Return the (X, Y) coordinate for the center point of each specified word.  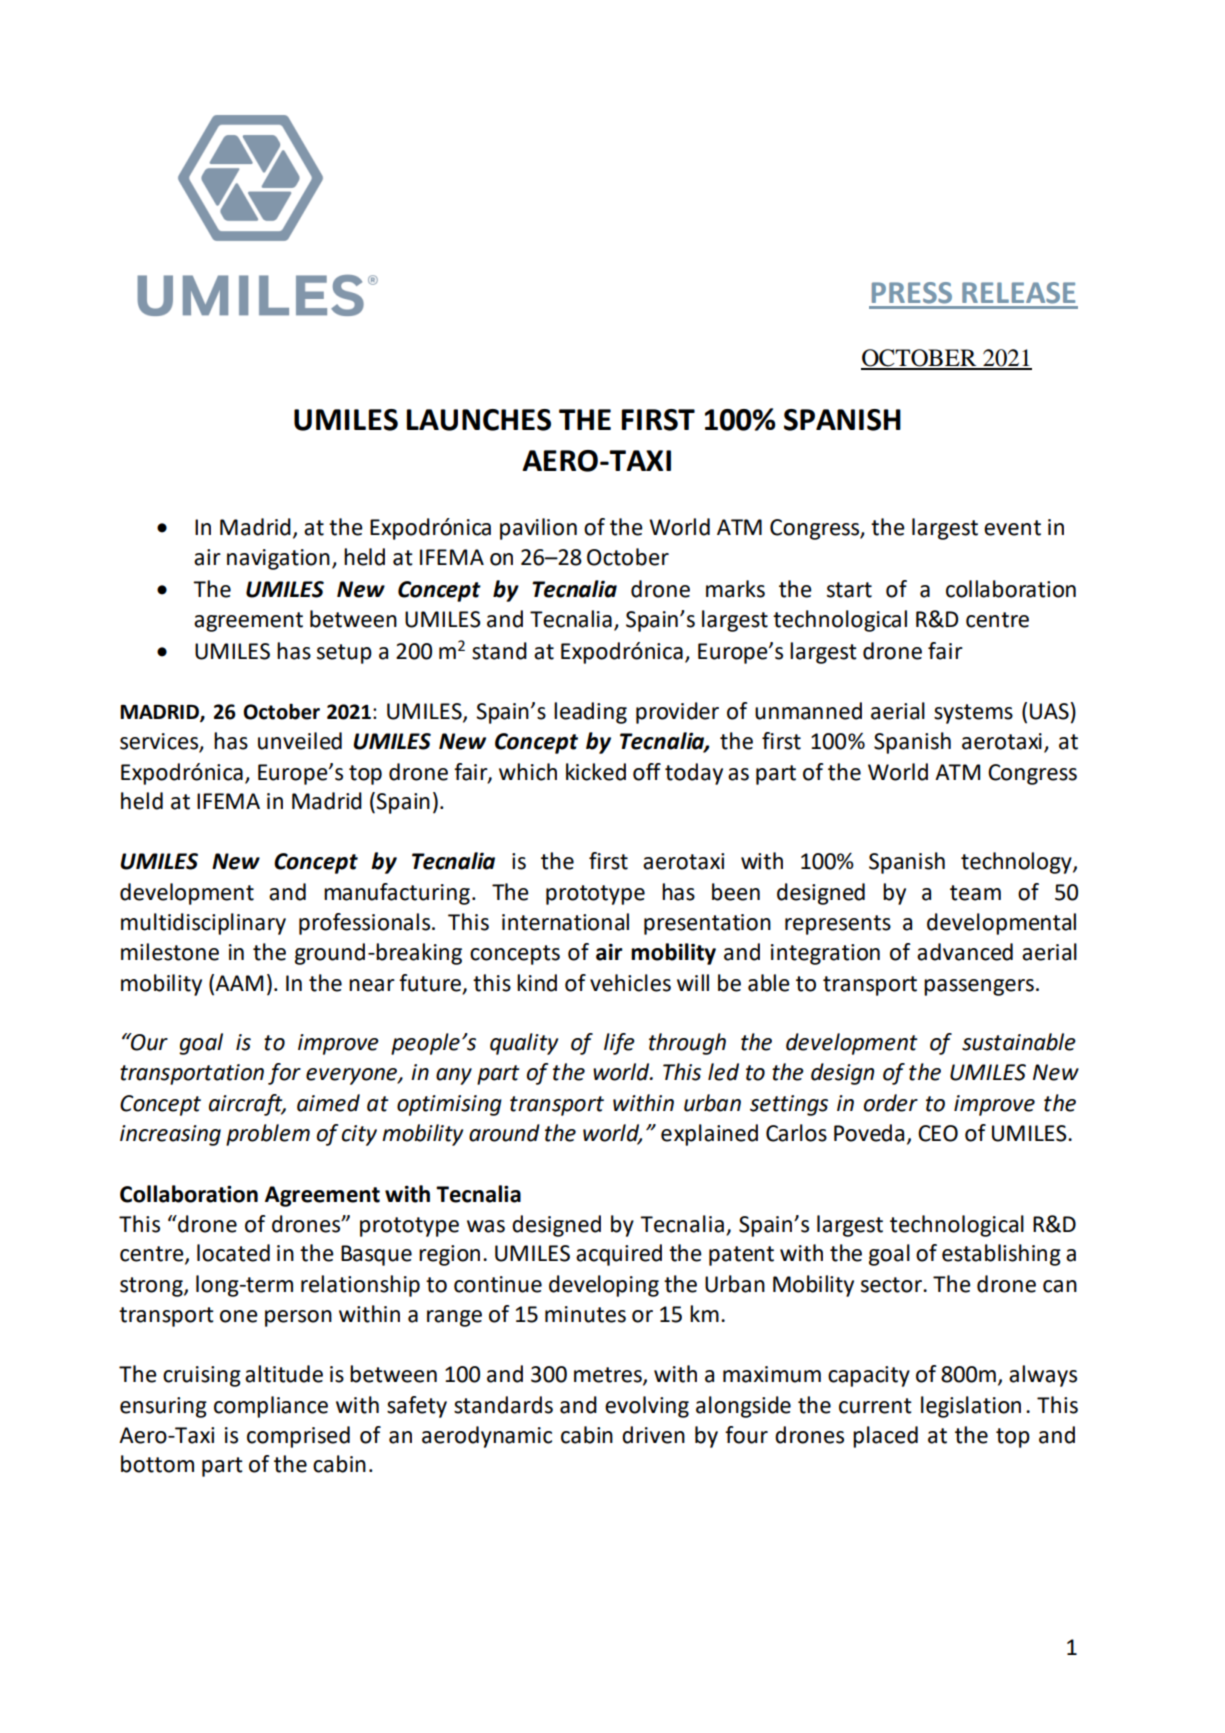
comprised (298, 1437)
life (619, 1044)
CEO (938, 1133)
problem (268, 1135)
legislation (971, 1407)
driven (653, 1435)
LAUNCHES (479, 420)
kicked (596, 772)
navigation (278, 559)
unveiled (300, 741)
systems (973, 714)
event (1012, 528)
